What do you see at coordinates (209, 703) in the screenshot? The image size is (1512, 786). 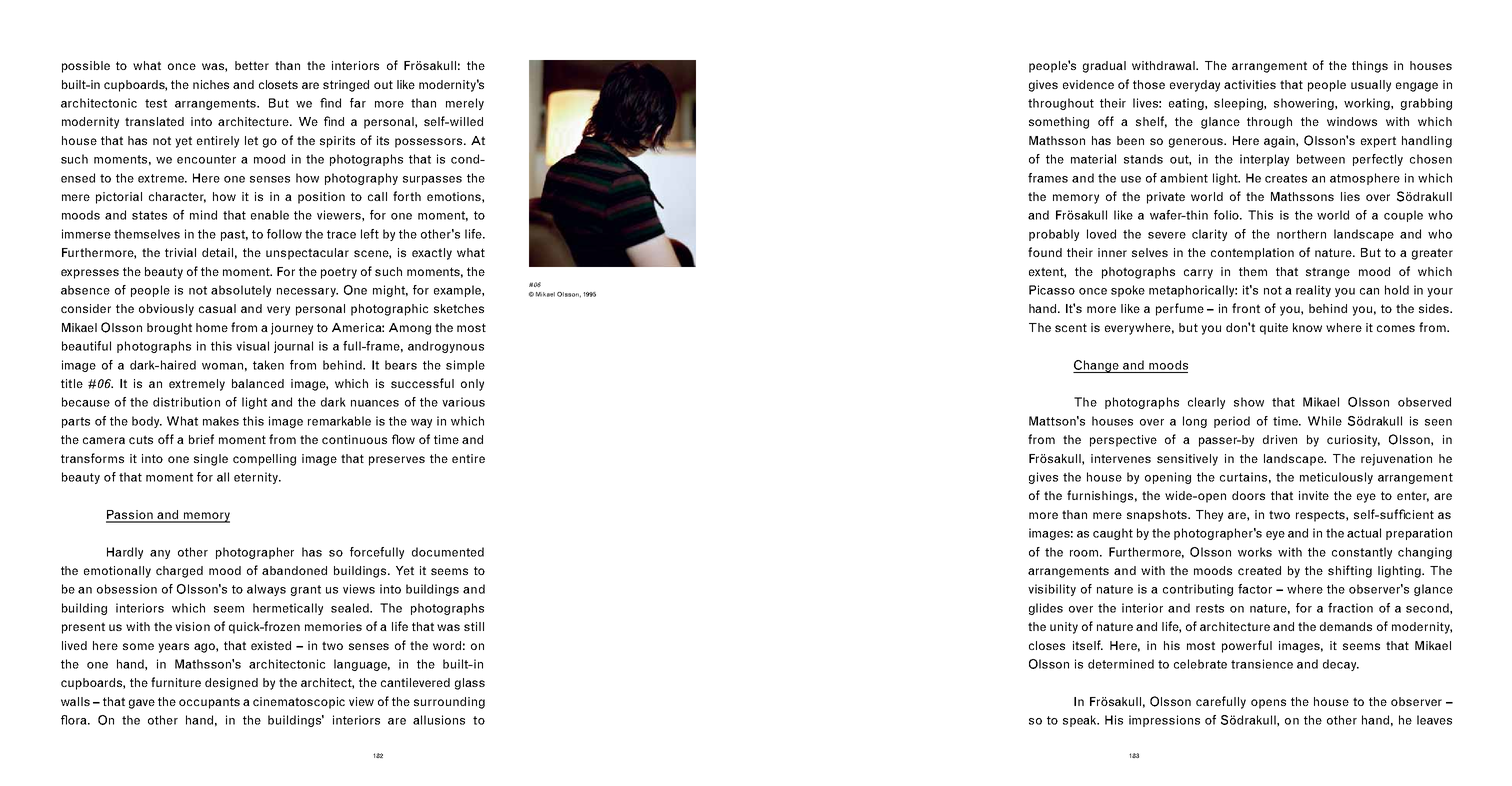 I see `occupants` at bounding box center [209, 703].
